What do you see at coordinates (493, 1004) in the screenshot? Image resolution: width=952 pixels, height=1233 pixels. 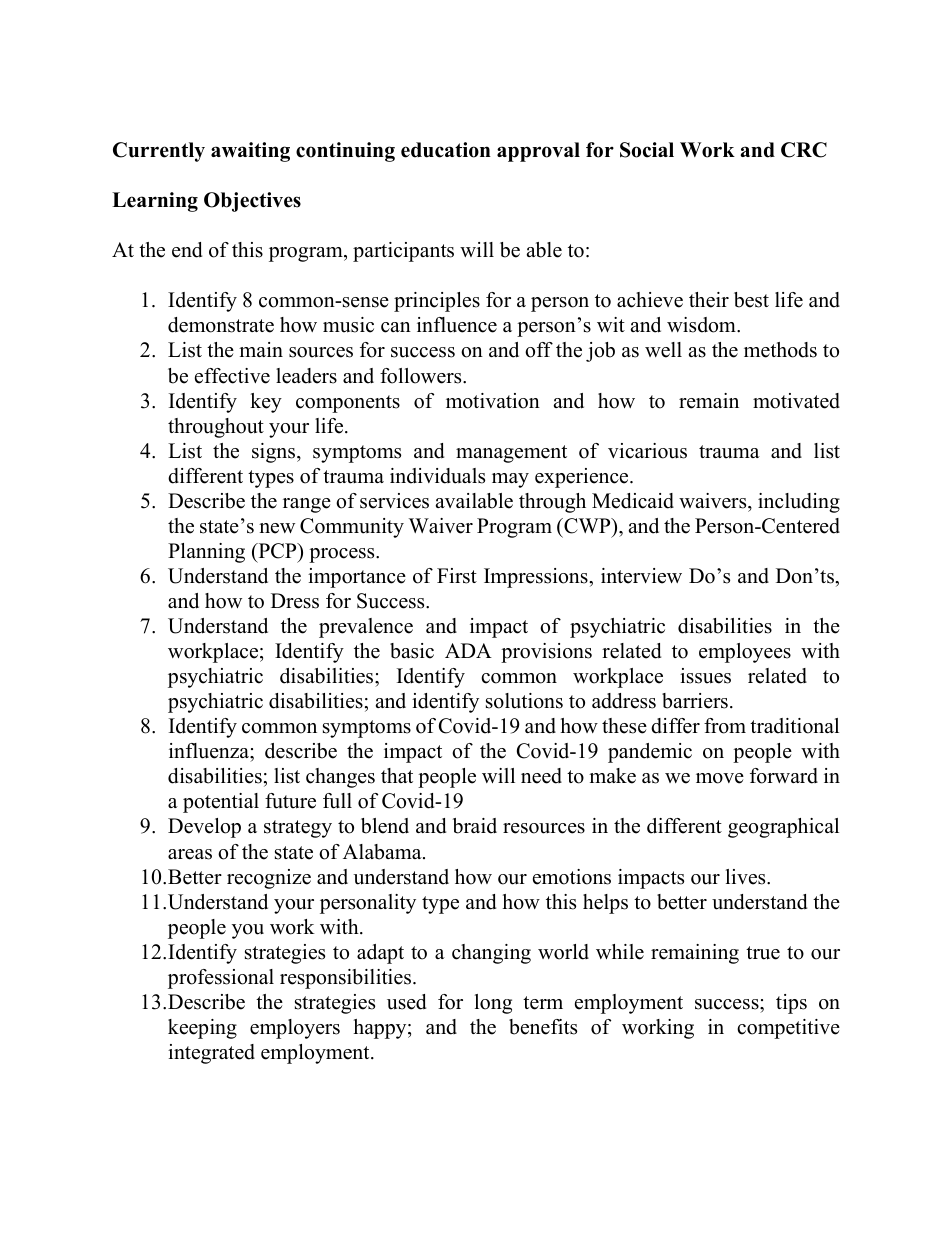 I see `long` at bounding box center [493, 1004].
